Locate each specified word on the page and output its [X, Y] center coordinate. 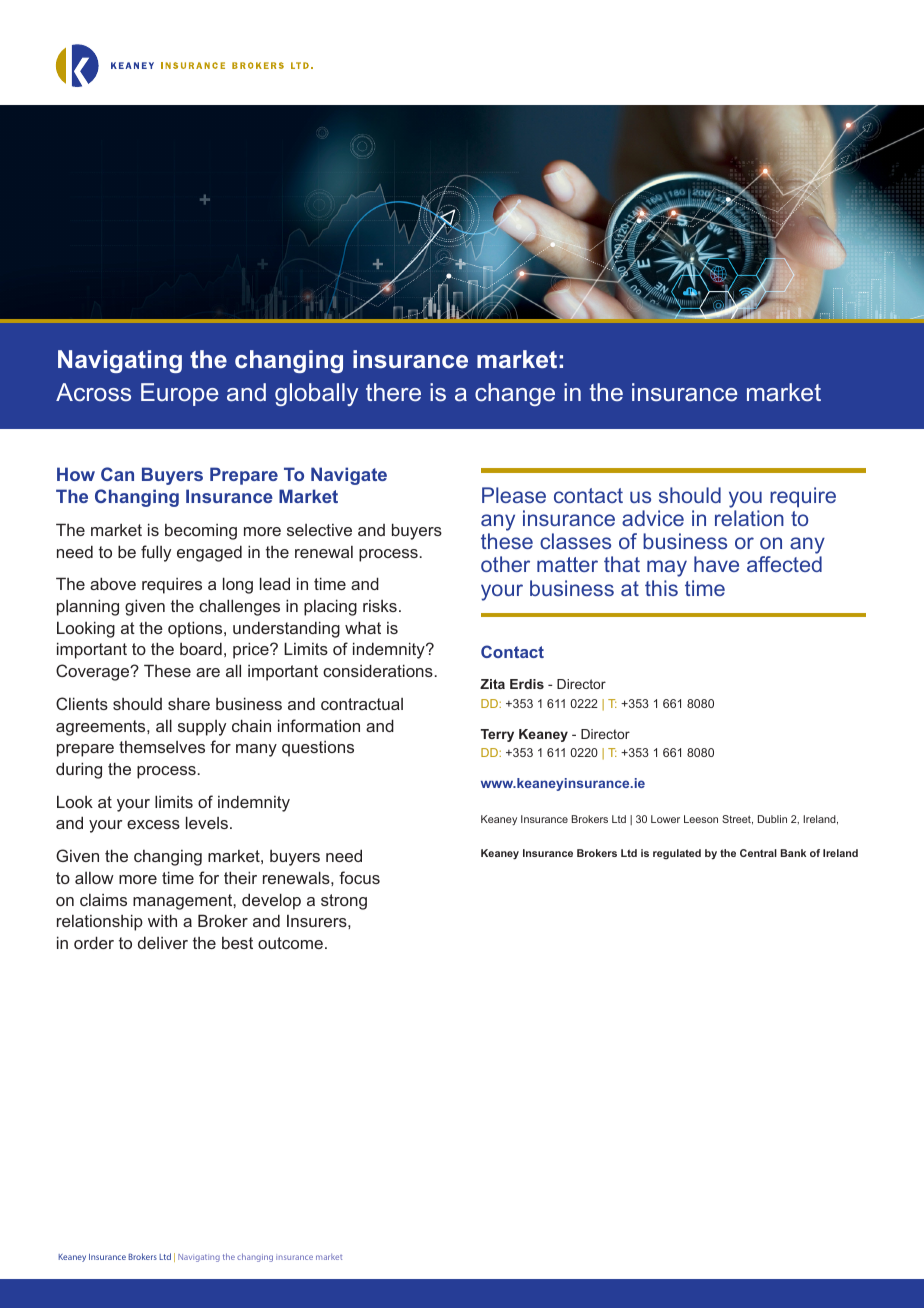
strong [344, 902]
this [661, 588]
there [393, 392]
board [201, 648]
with [162, 920]
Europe [179, 394]
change [515, 394]
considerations [378, 670]
